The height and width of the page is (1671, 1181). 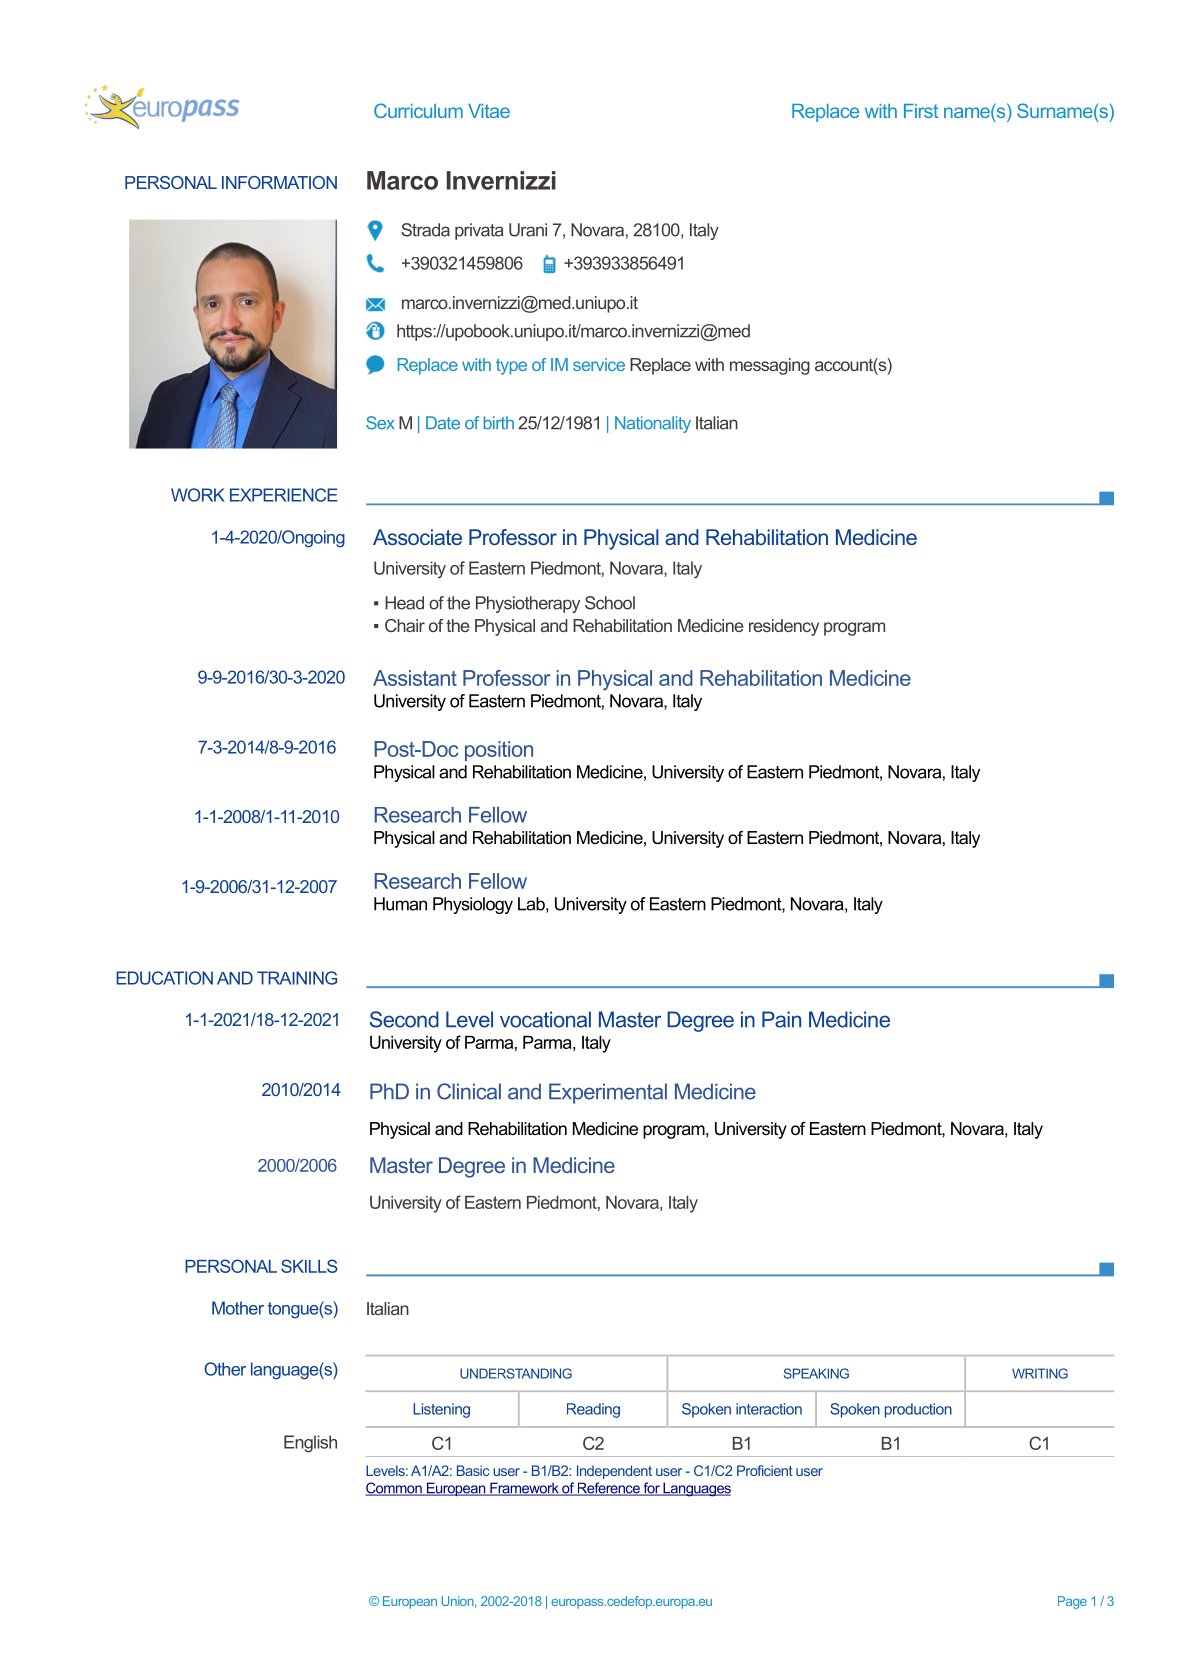 What do you see at coordinates (653, 424) in the page?
I see `Nationality` at bounding box center [653, 424].
